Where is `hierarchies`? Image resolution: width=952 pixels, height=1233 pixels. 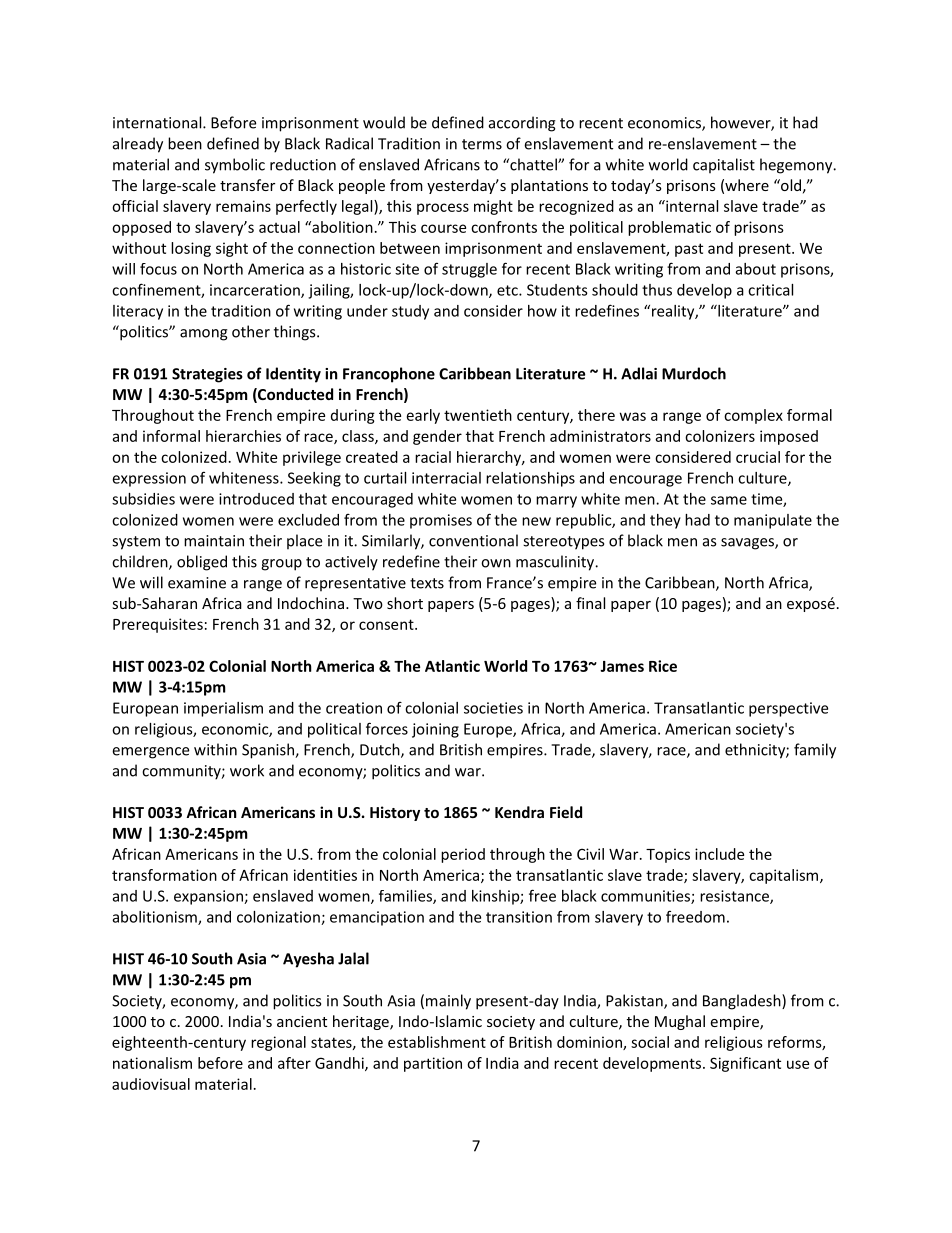 hierarchies is located at coordinates (243, 436).
